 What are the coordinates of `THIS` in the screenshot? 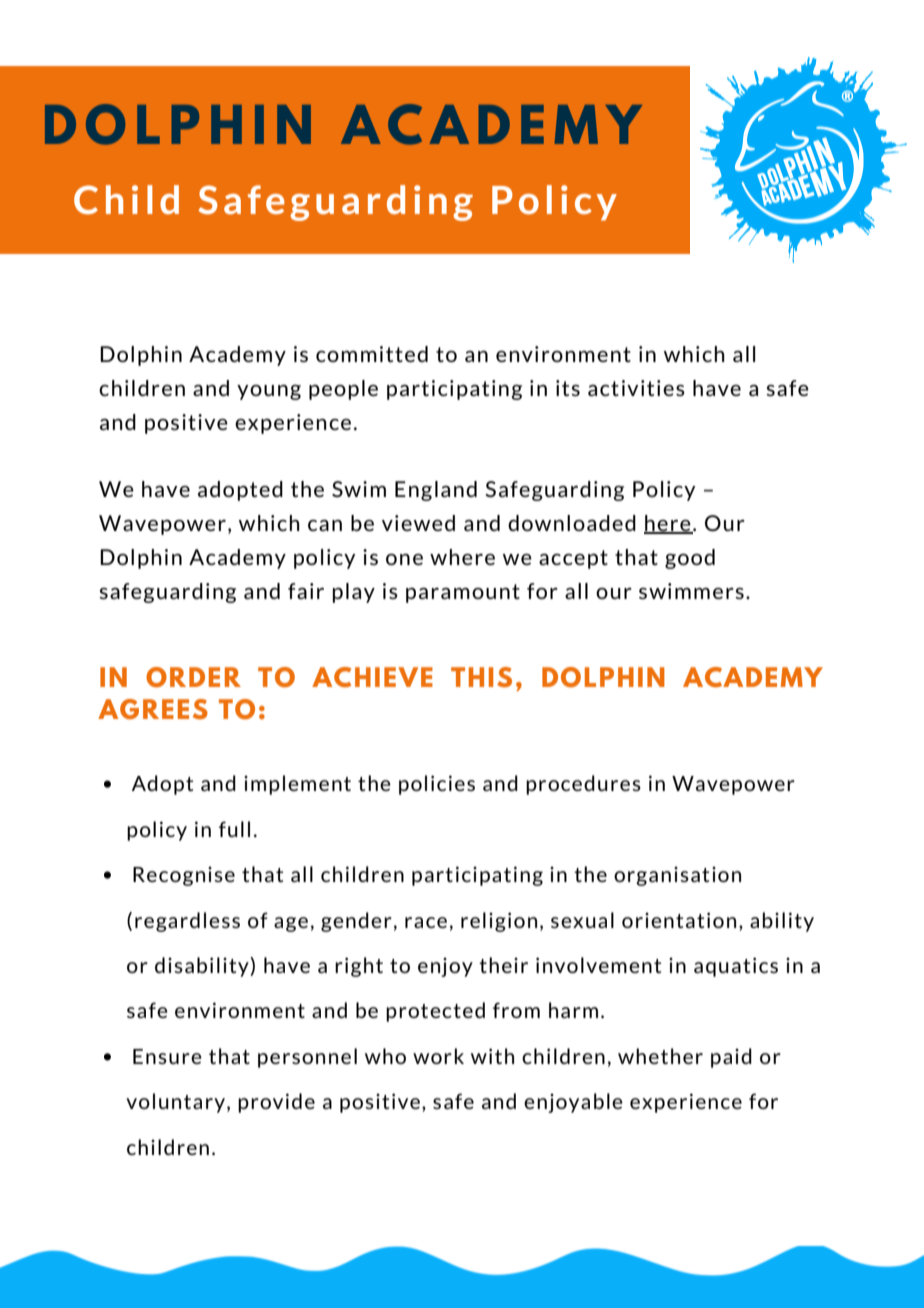 It's located at (481, 677).
